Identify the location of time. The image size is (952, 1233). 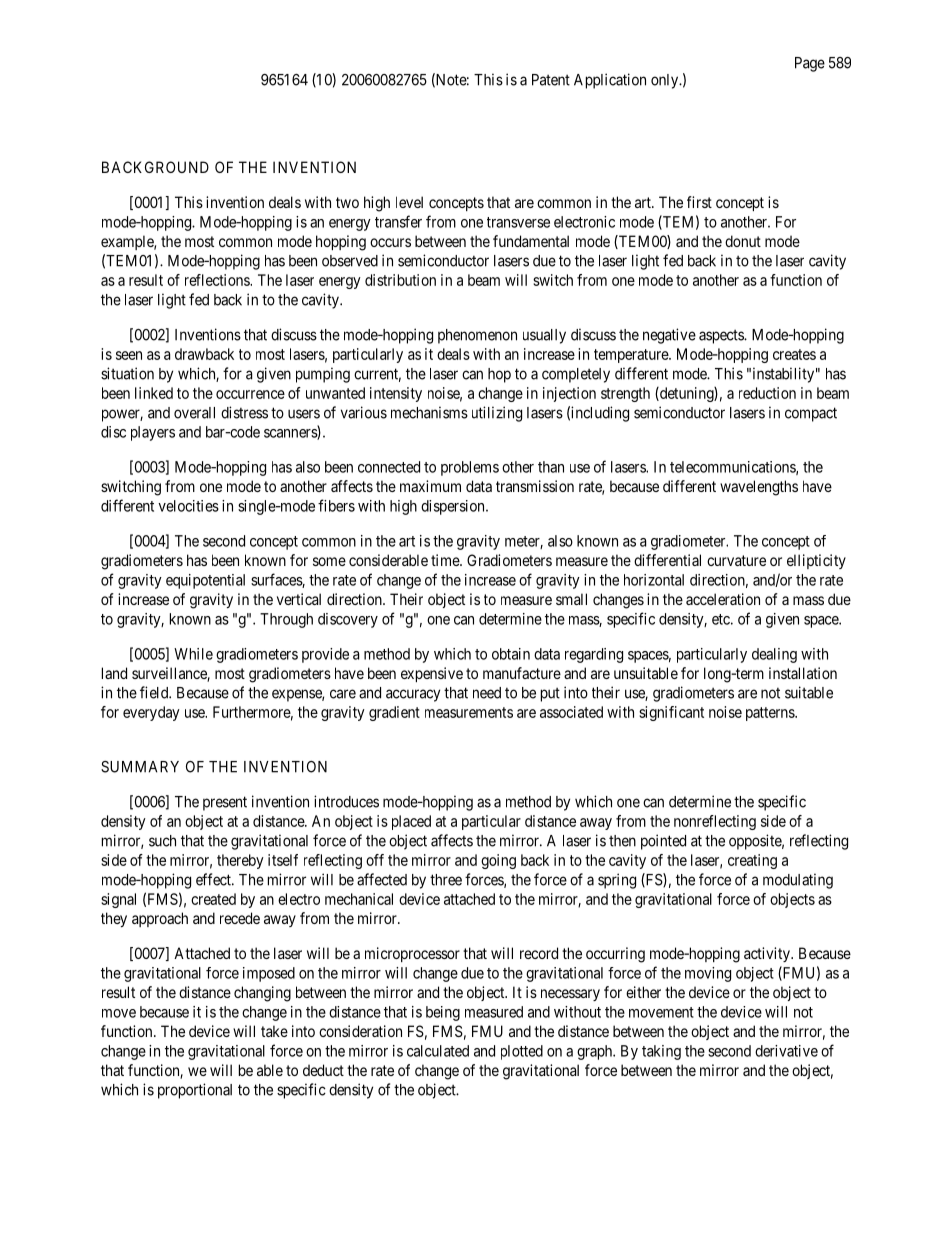
(446, 560).
